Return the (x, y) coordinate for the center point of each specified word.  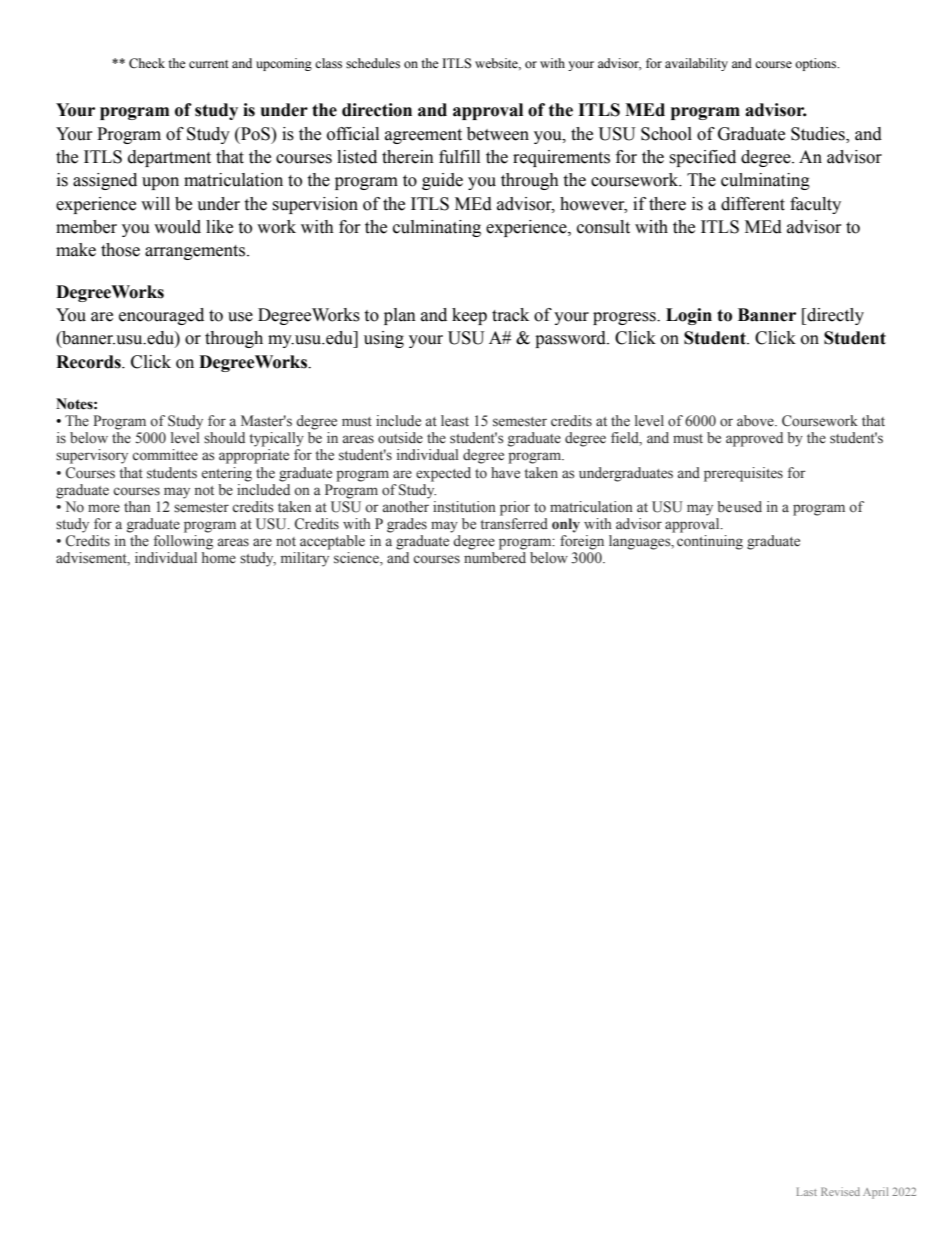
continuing (710, 542)
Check (147, 63)
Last (807, 1191)
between (498, 134)
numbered (495, 557)
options (817, 64)
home (219, 558)
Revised (840, 1191)
